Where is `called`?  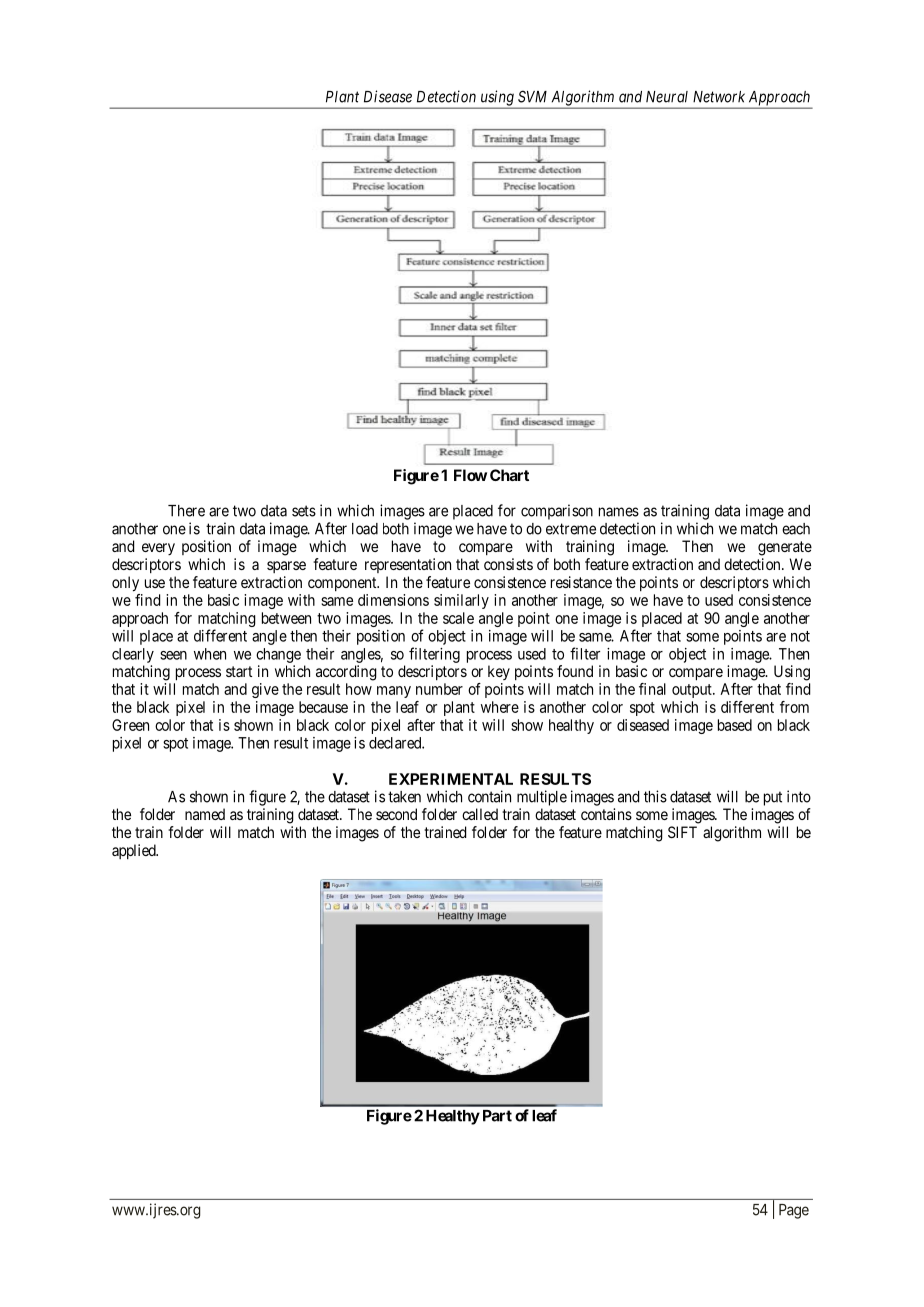
called is located at coordinates (480, 814).
